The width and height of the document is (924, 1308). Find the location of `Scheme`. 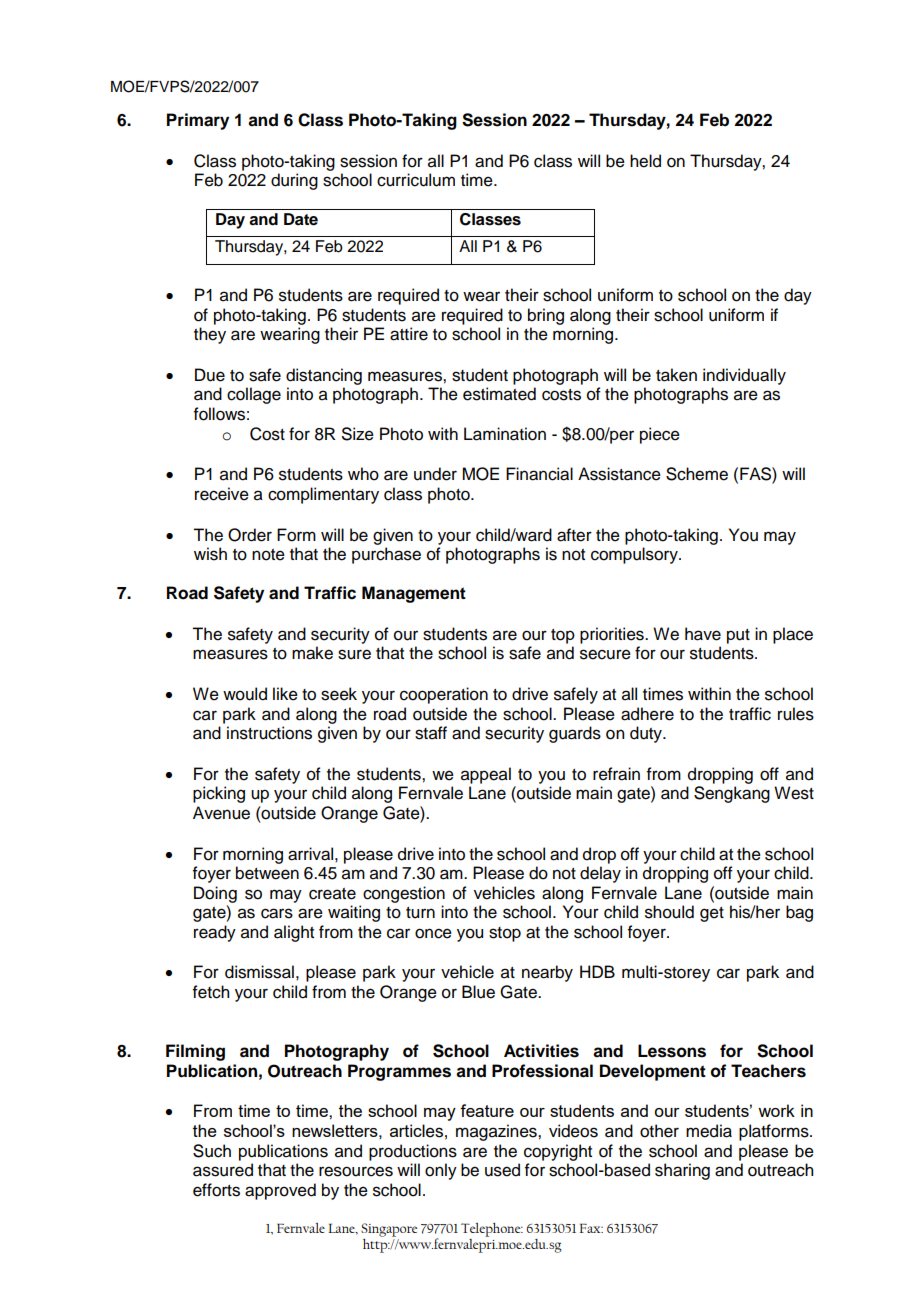

Scheme is located at coordinates (697, 474).
